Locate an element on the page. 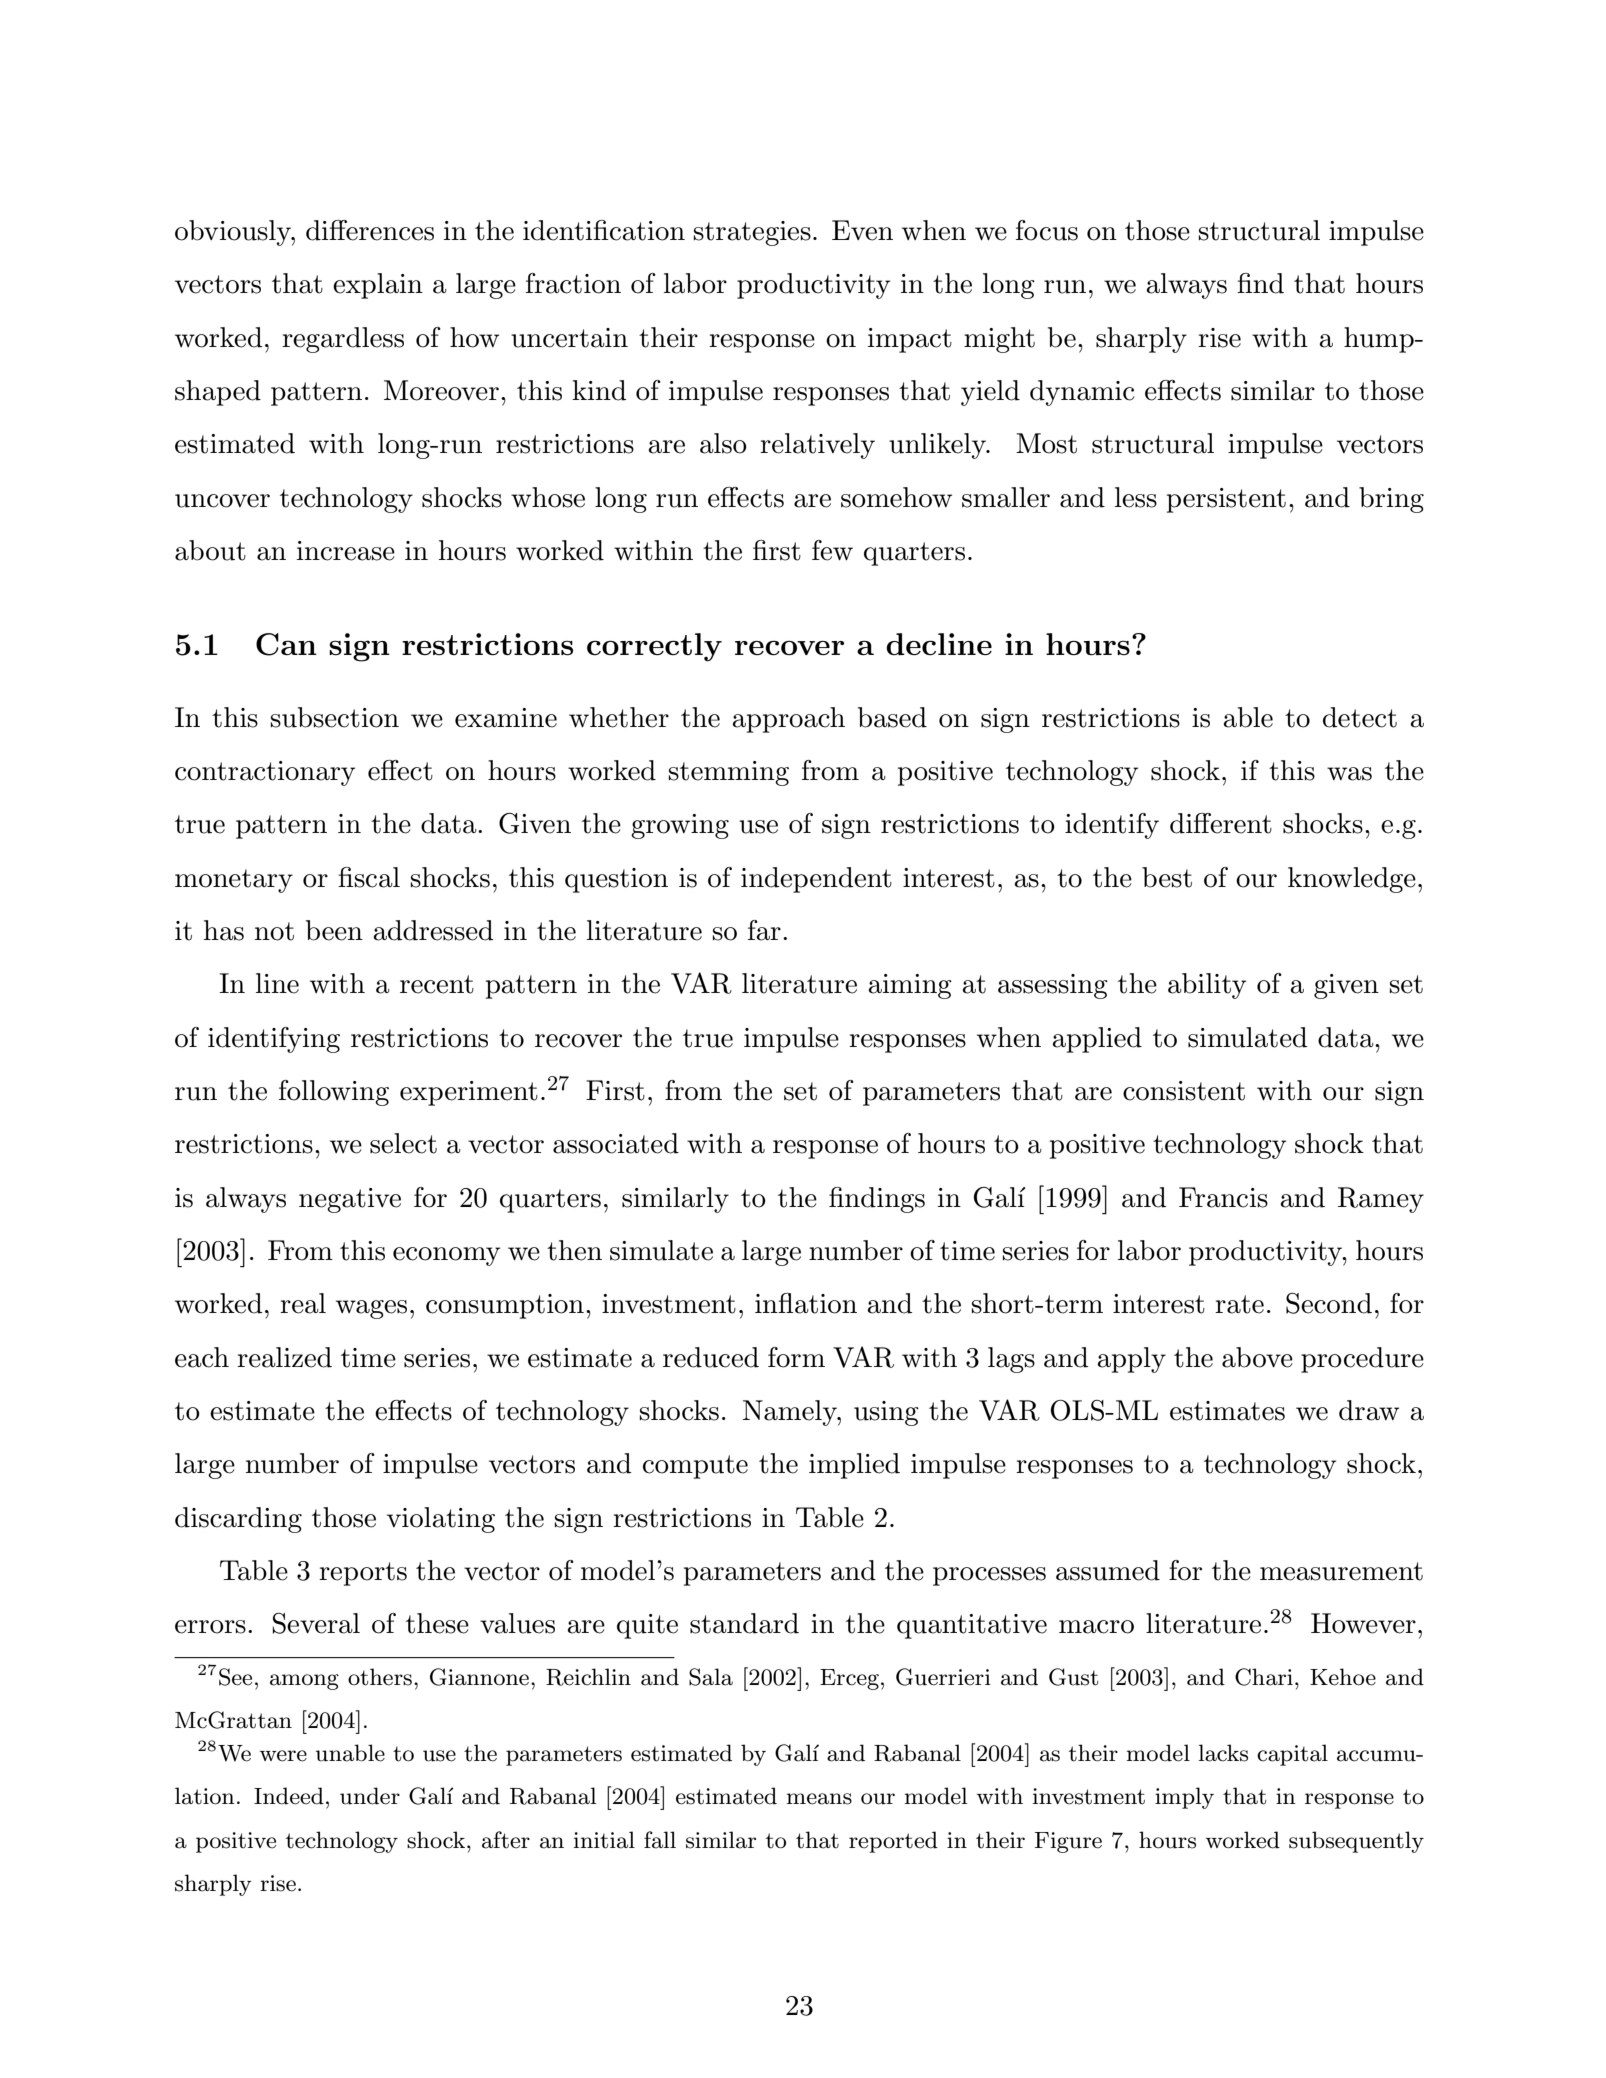 The image size is (1606, 2078). explain is located at coordinates (378, 286).
